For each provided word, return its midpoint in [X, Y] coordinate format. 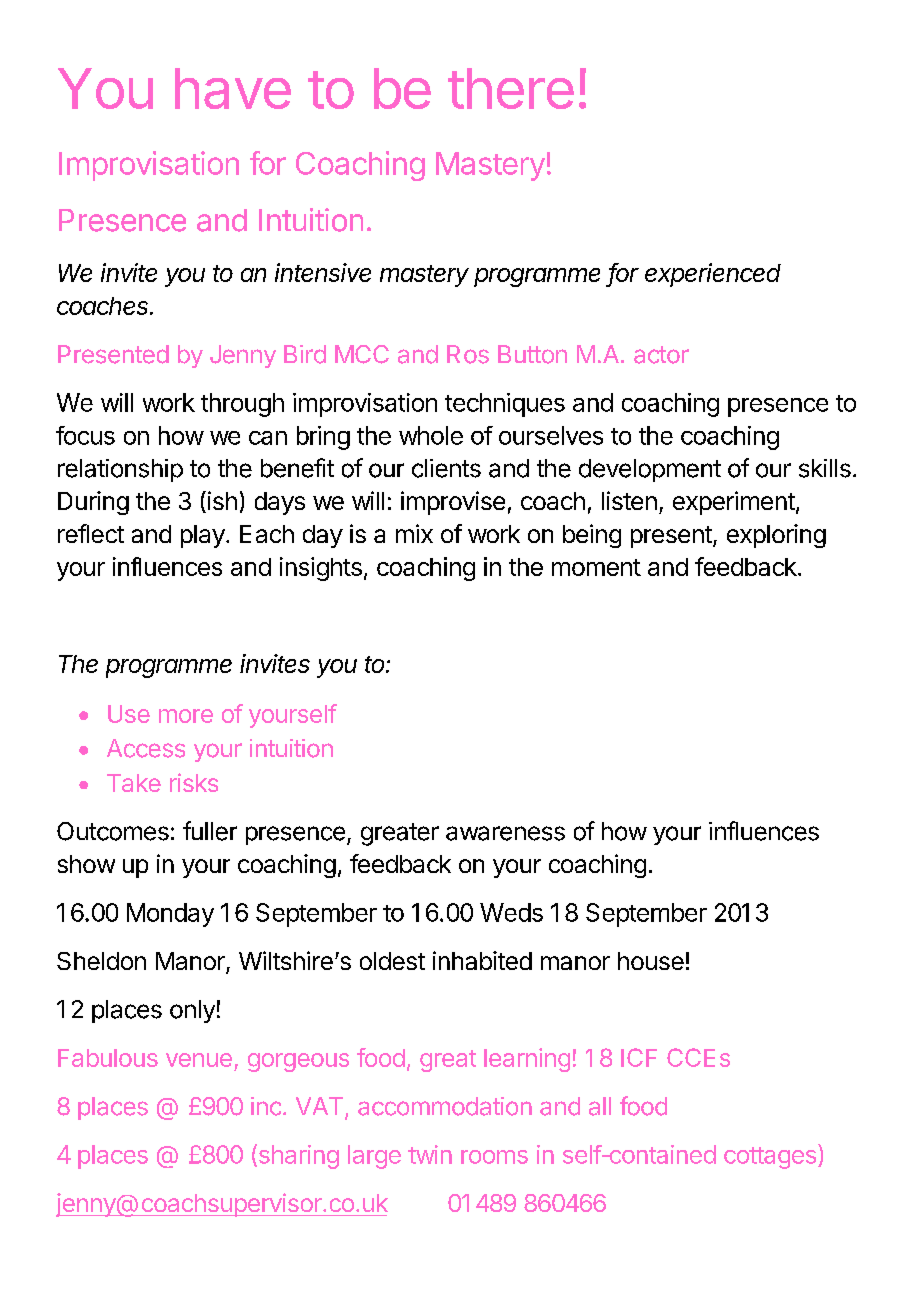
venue [199, 1060]
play [203, 536]
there [511, 88]
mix [414, 533]
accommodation [445, 1106]
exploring [776, 536]
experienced [713, 275]
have [233, 88]
